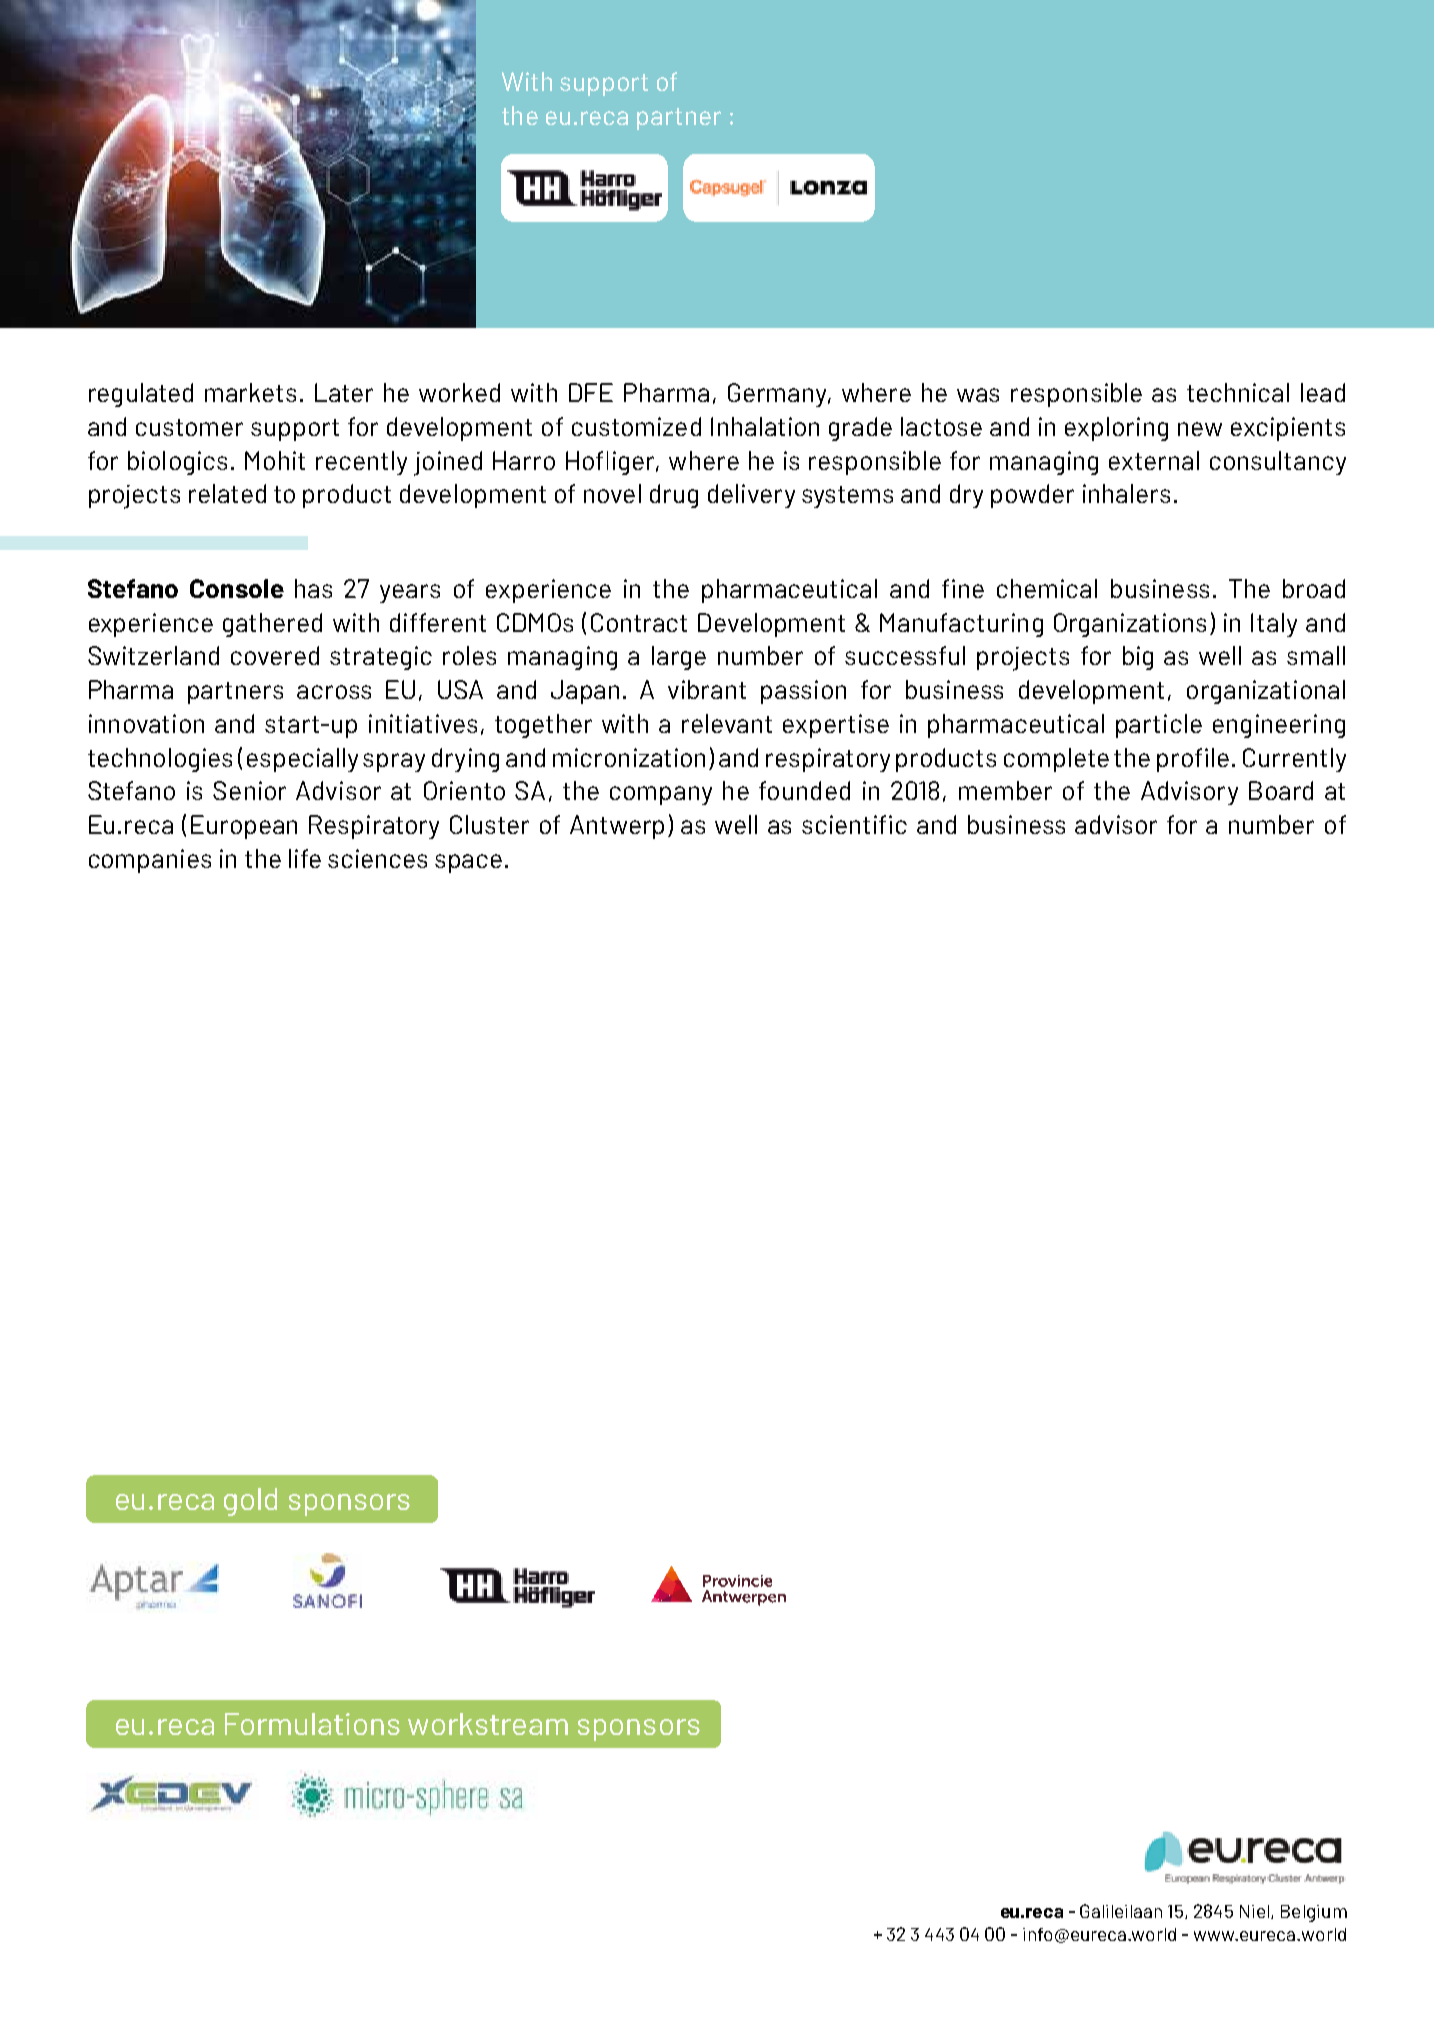 The image size is (1434, 2028). What do you see at coordinates (1254, 1911) in the page?
I see `Niel` at bounding box center [1254, 1911].
